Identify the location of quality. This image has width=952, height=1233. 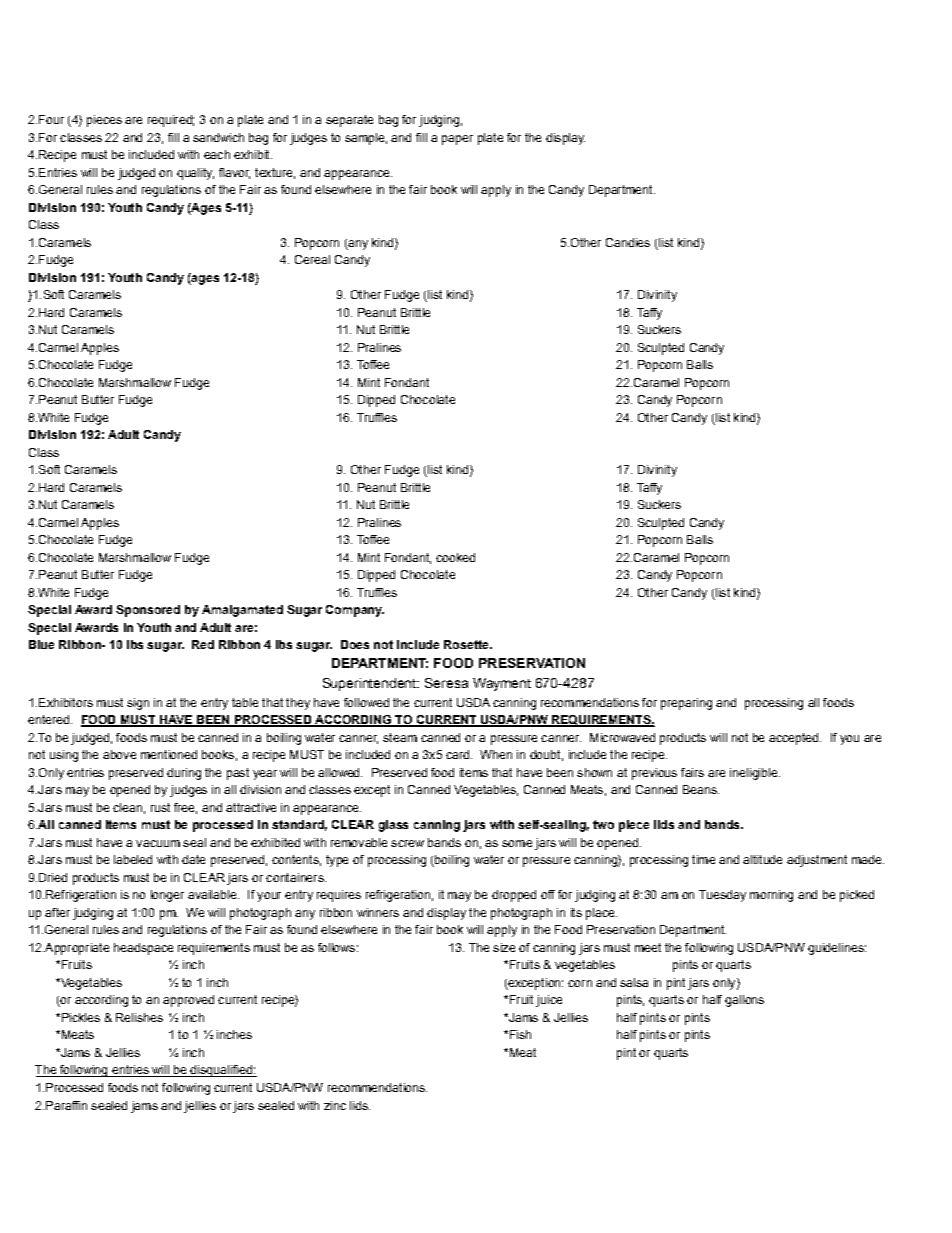
(195, 174).
